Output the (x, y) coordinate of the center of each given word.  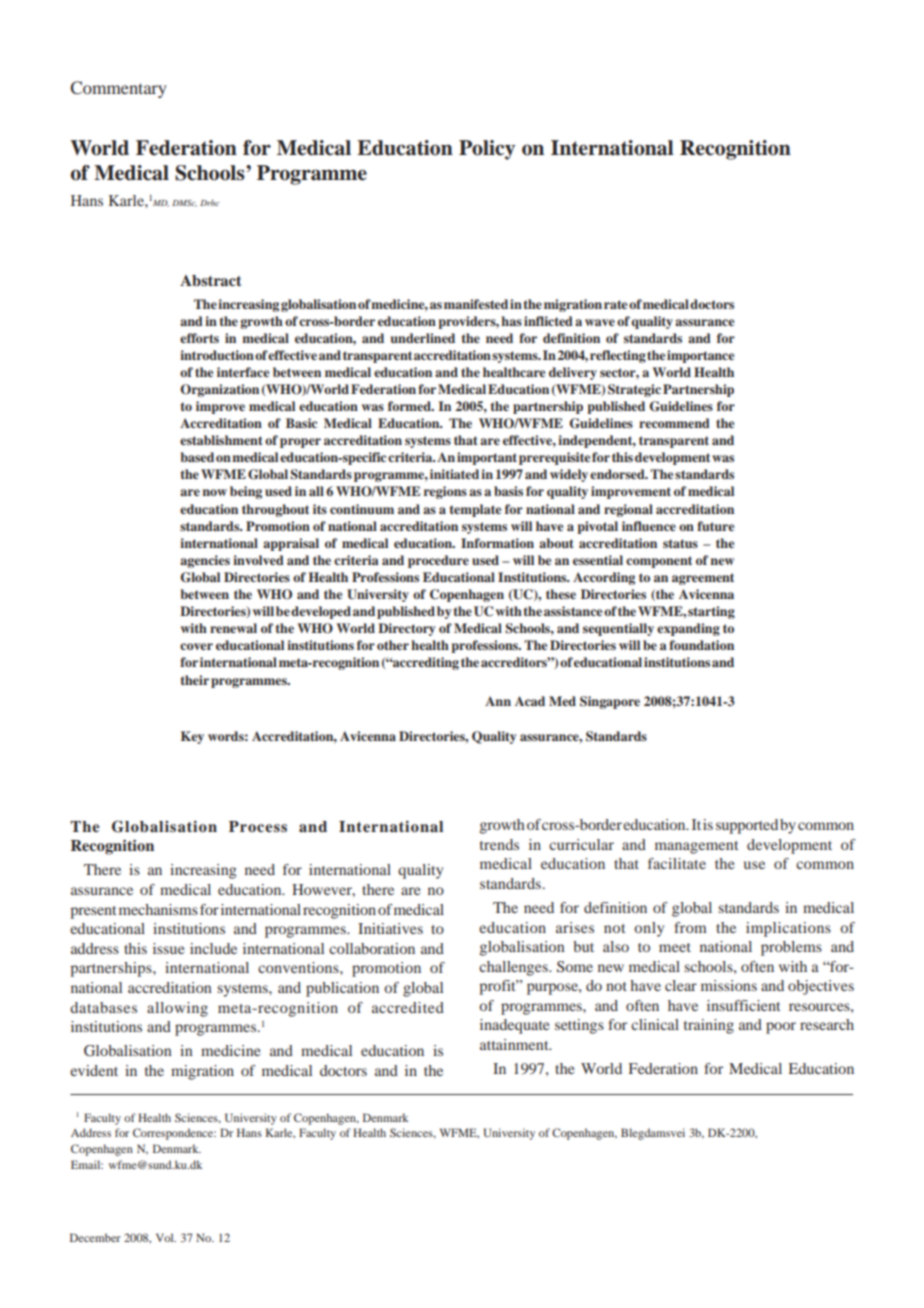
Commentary (118, 89)
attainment (515, 1044)
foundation (701, 645)
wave (600, 322)
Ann (498, 701)
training (709, 1026)
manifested (476, 304)
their (194, 680)
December (95, 1237)
